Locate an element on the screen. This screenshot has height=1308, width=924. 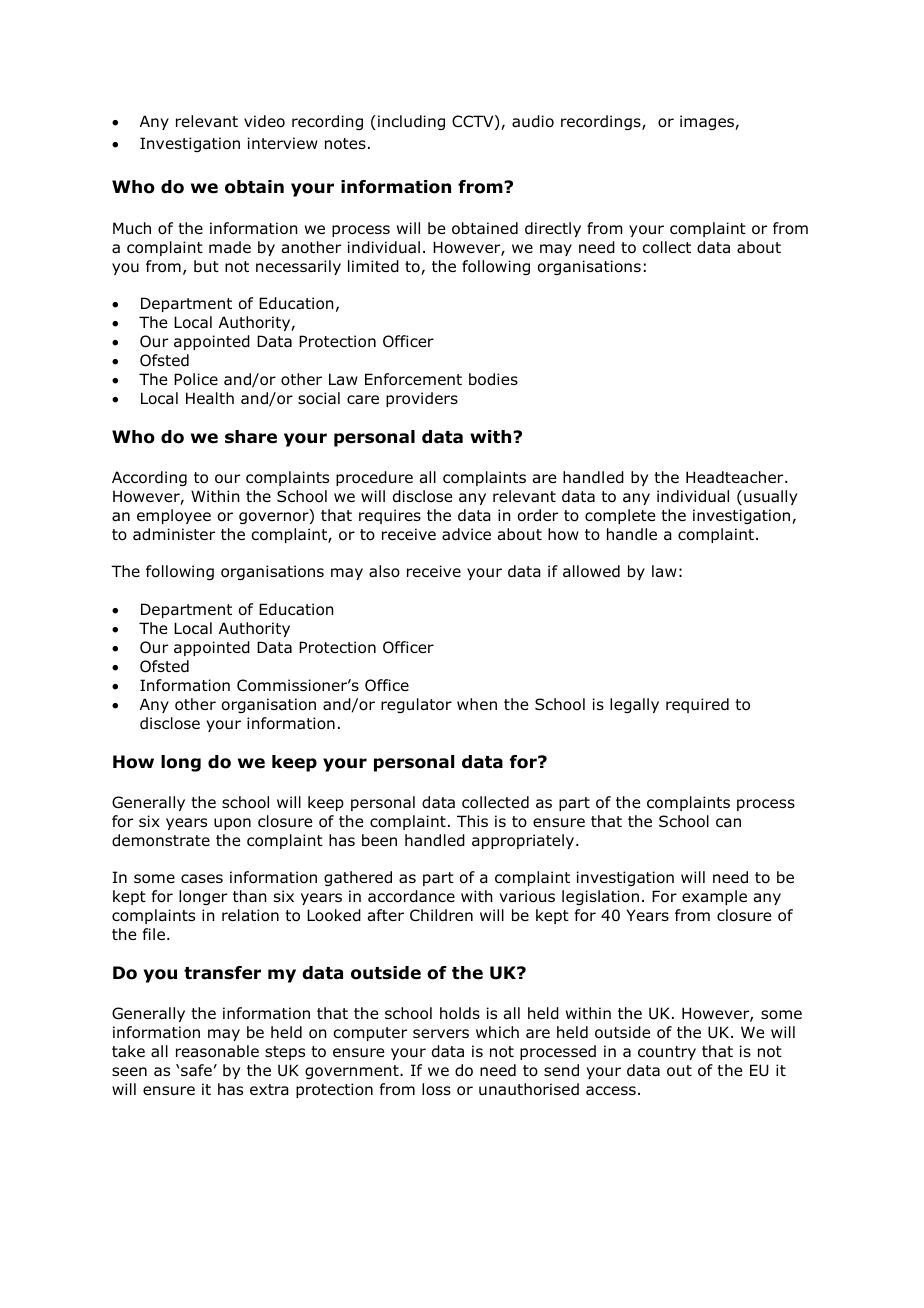
audio is located at coordinates (533, 121).
